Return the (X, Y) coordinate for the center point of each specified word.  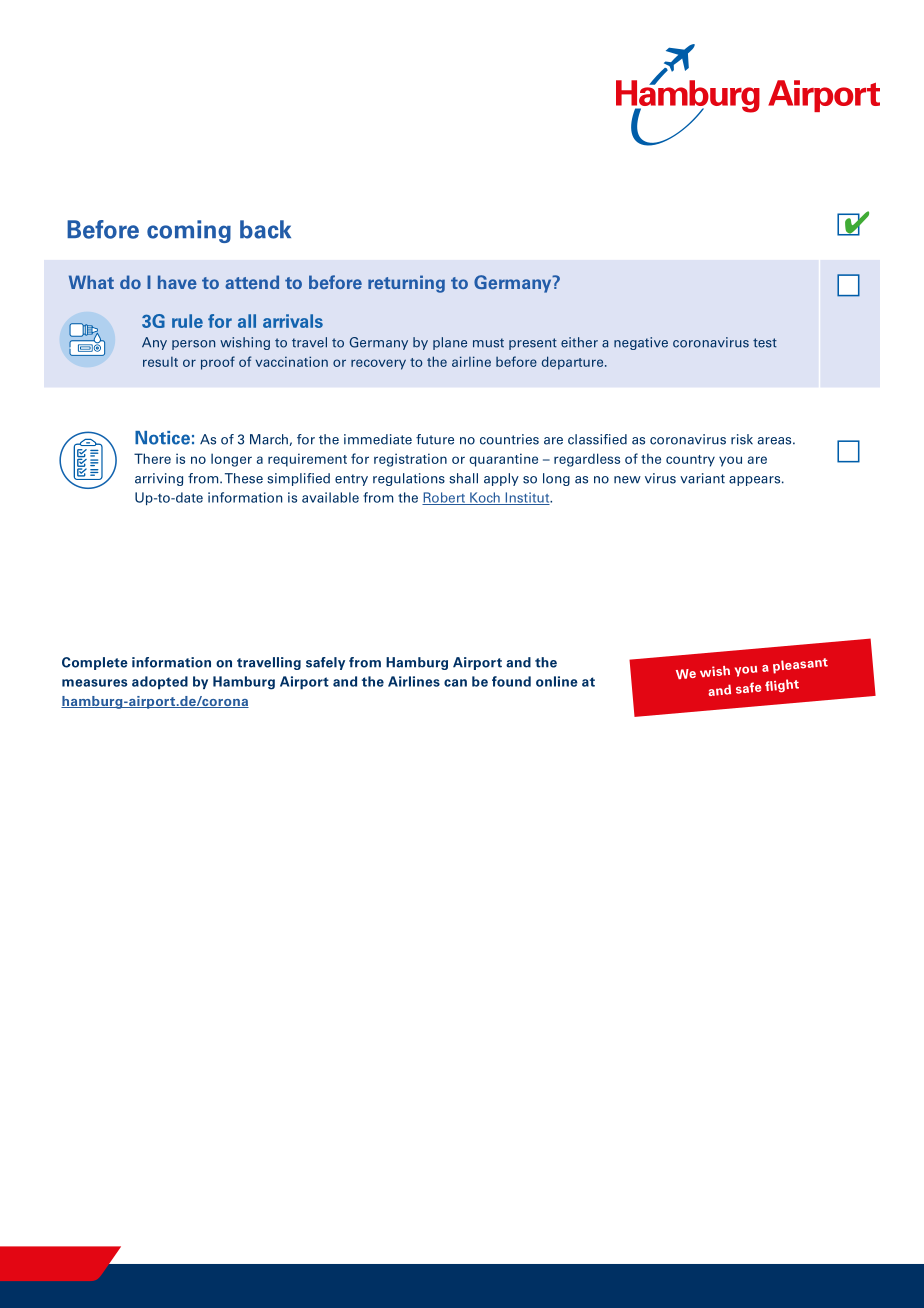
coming (189, 231)
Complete (95, 663)
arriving (159, 479)
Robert (444, 498)
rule (187, 321)
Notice (162, 438)
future (435, 439)
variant (702, 478)
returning (406, 284)
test (765, 343)
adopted (160, 682)
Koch (485, 498)
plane (450, 343)
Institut (527, 498)
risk (742, 439)
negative (641, 343)
